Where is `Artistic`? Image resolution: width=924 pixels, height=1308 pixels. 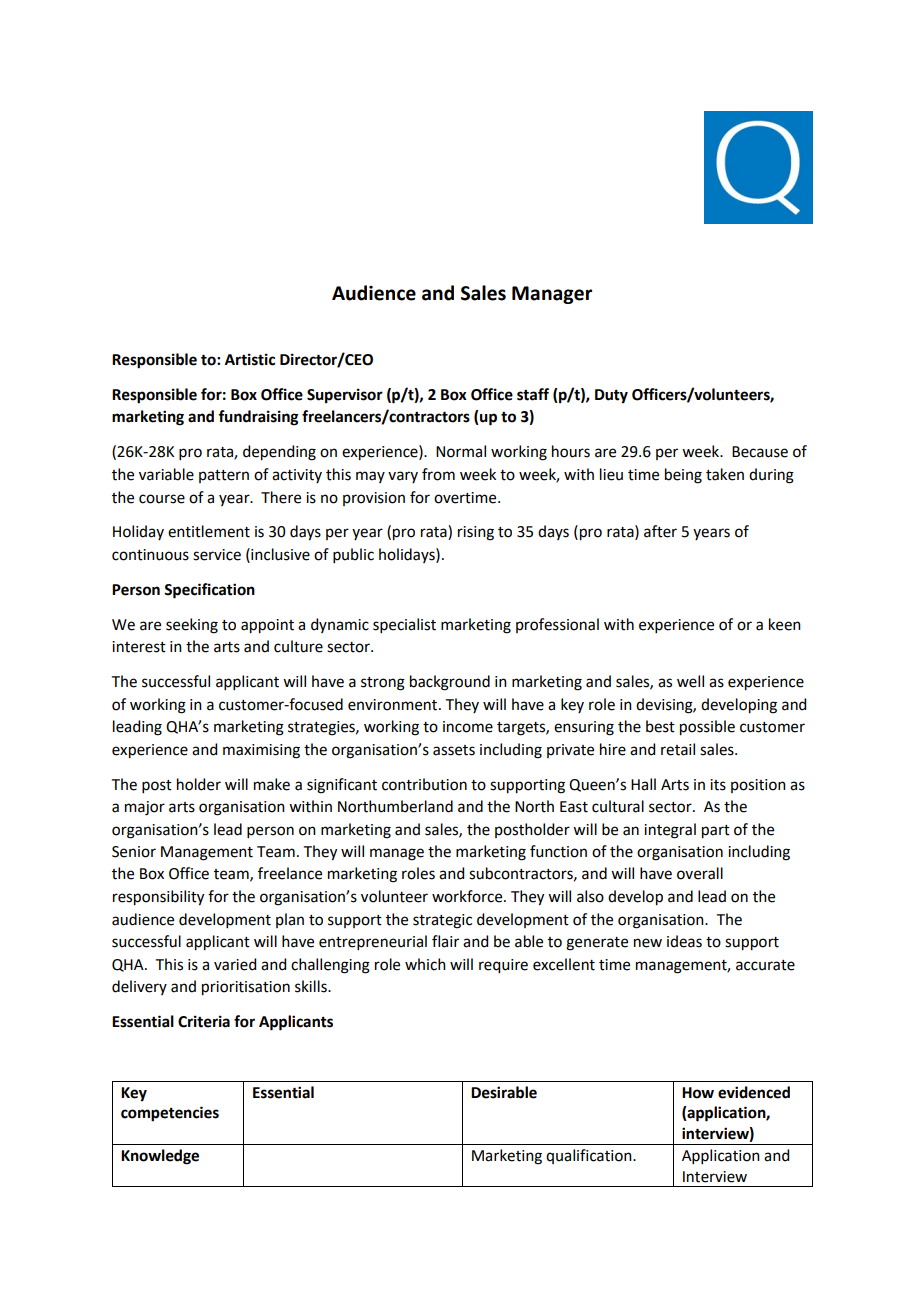
Artistic is located at coordinates (250, 359).
